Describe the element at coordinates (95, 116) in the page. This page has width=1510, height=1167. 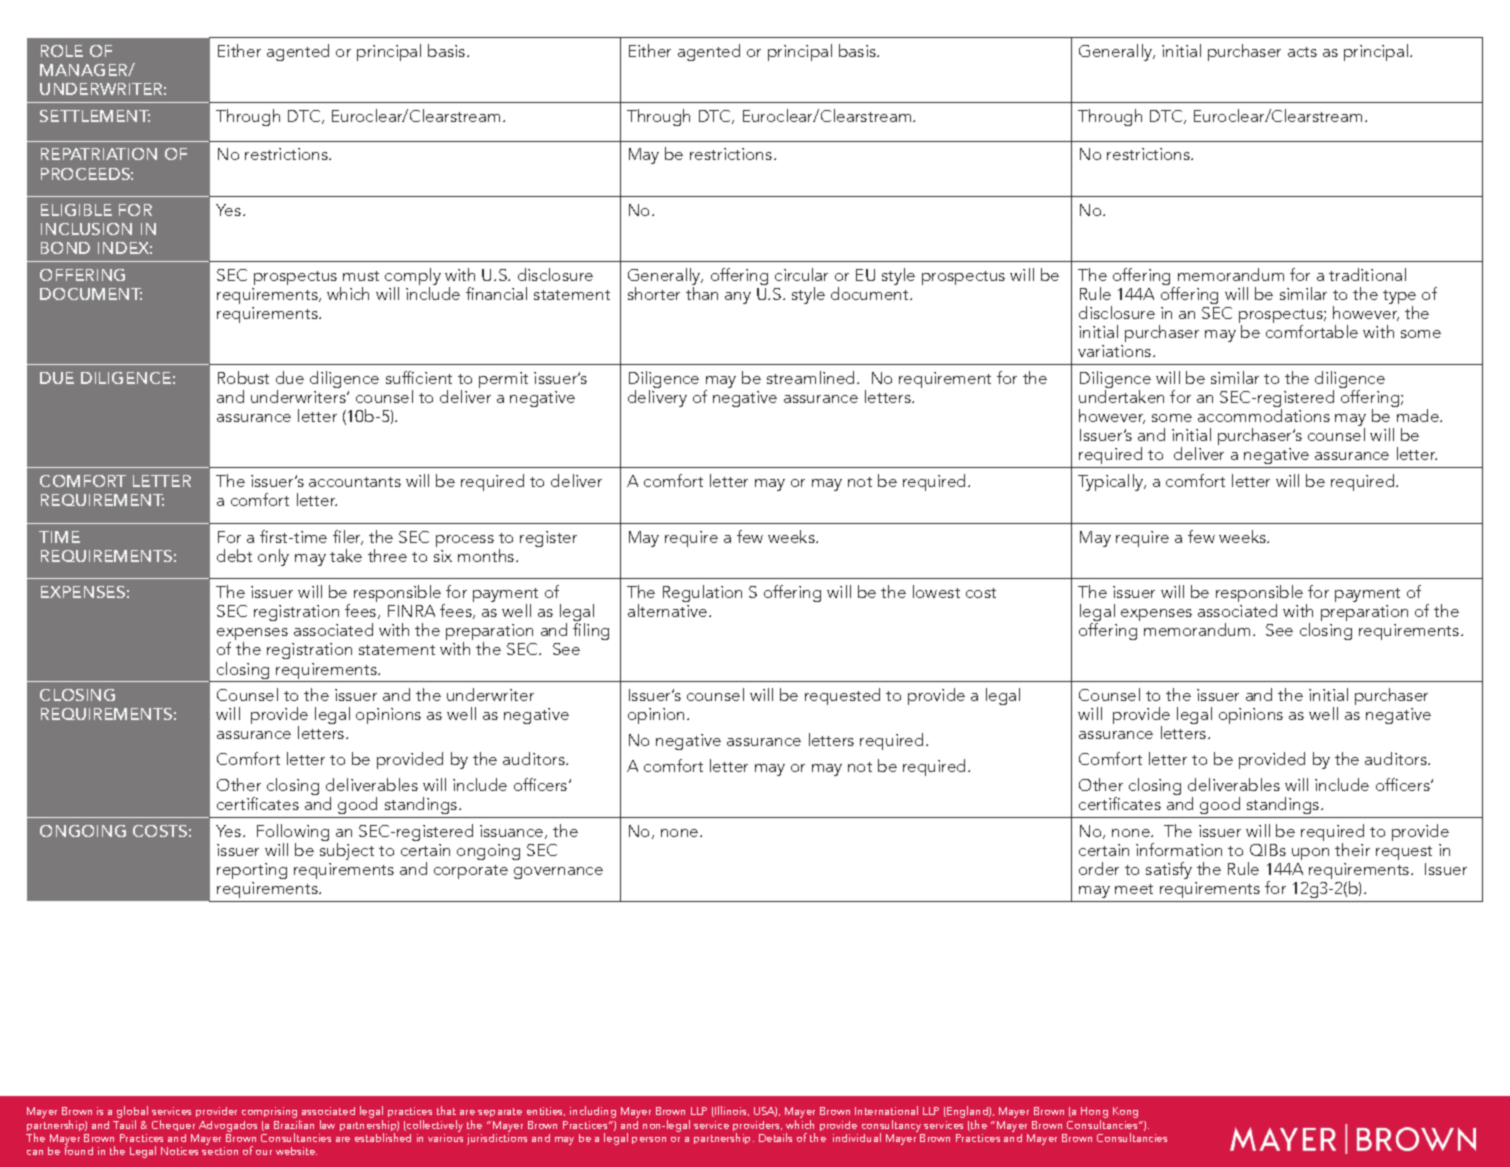
I see `SETTLEMENT` at that location.
